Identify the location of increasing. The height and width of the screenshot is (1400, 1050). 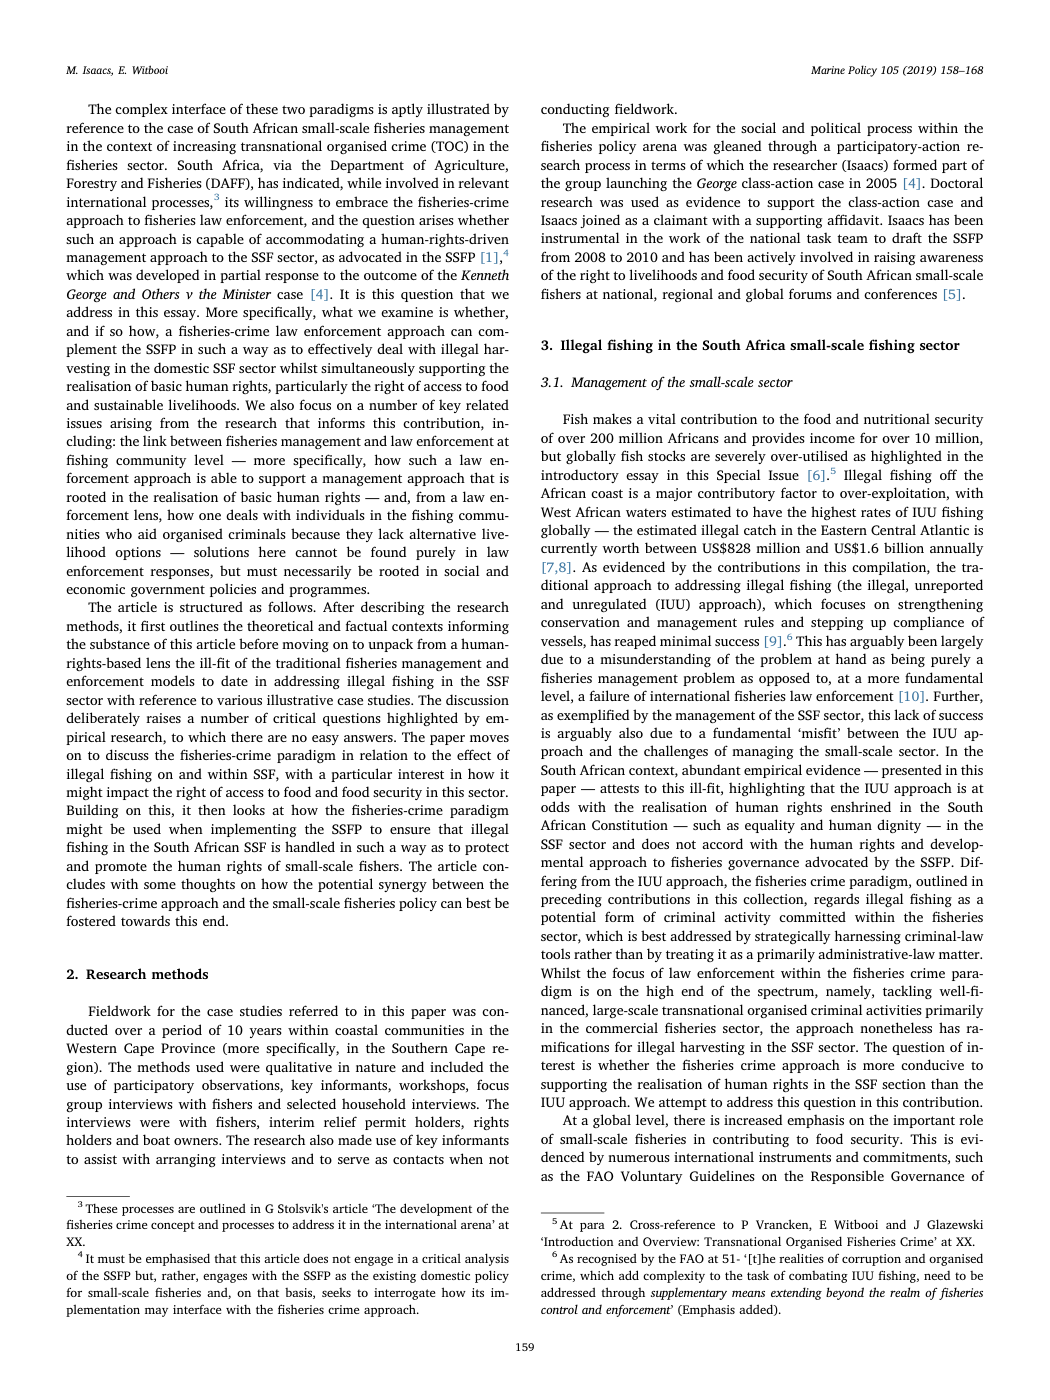
(204, 147).
